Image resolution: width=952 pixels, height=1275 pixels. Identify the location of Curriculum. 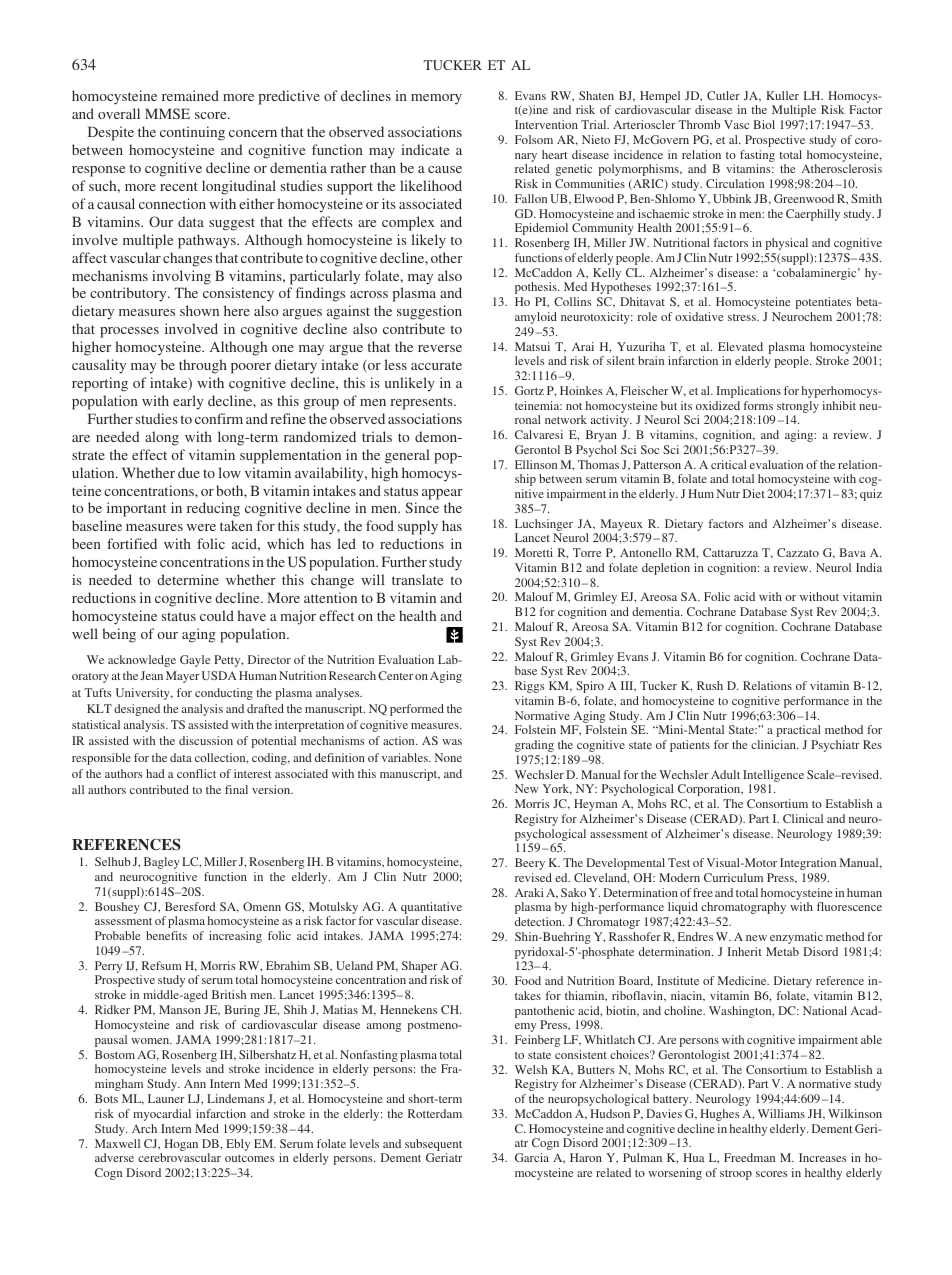
(733, 877).
